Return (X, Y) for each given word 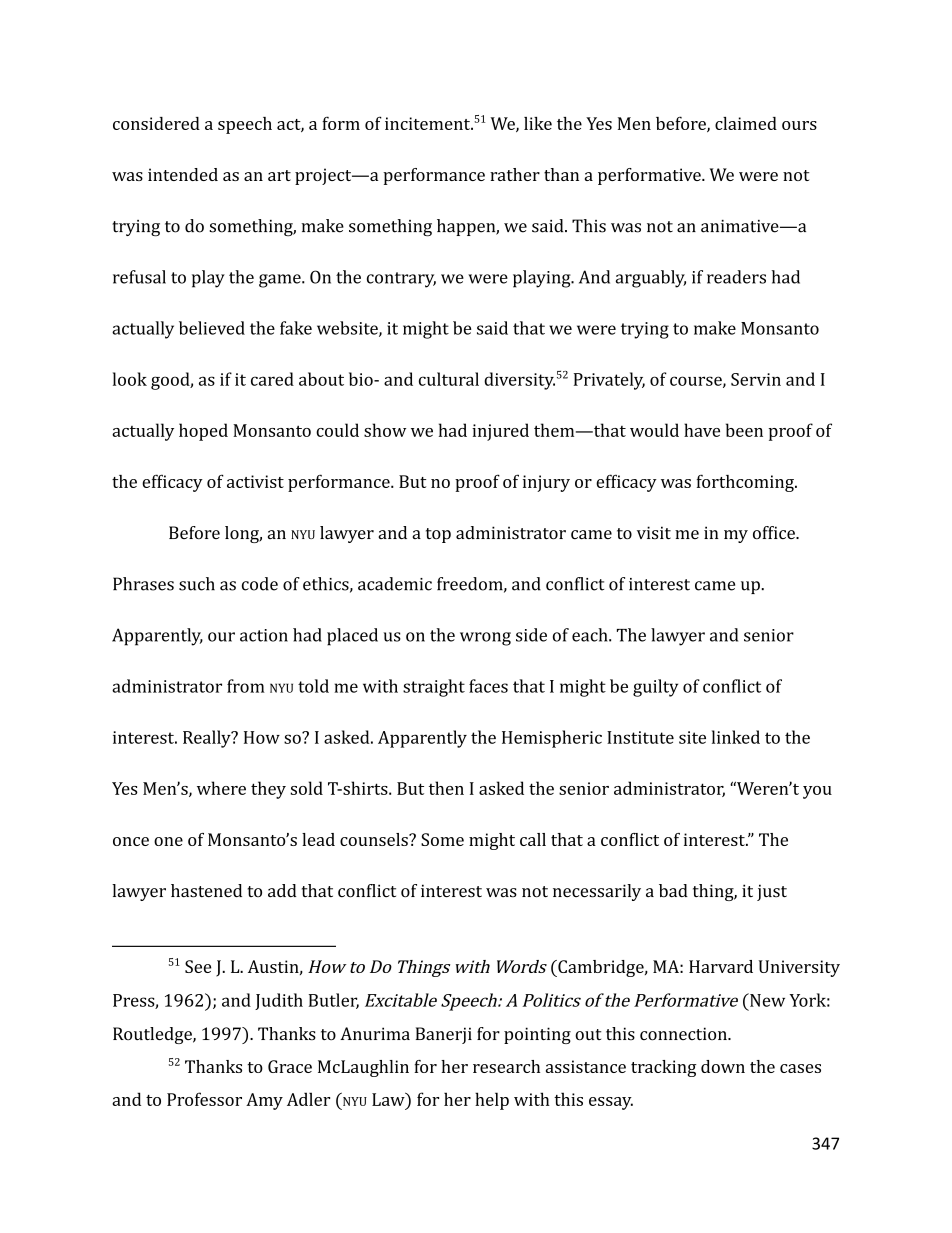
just (772, 892)
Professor (204, 1099)
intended (183, 174)
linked (736, 737)
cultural (449, 379)
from (246, 686)
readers (736, 277)
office (775, 533)
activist (255, 481)
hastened (206, 891)
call (533, 839)
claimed (746, 123)
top (438, 535)
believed (212, 328)
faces (488, 686)
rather (515, 174)
